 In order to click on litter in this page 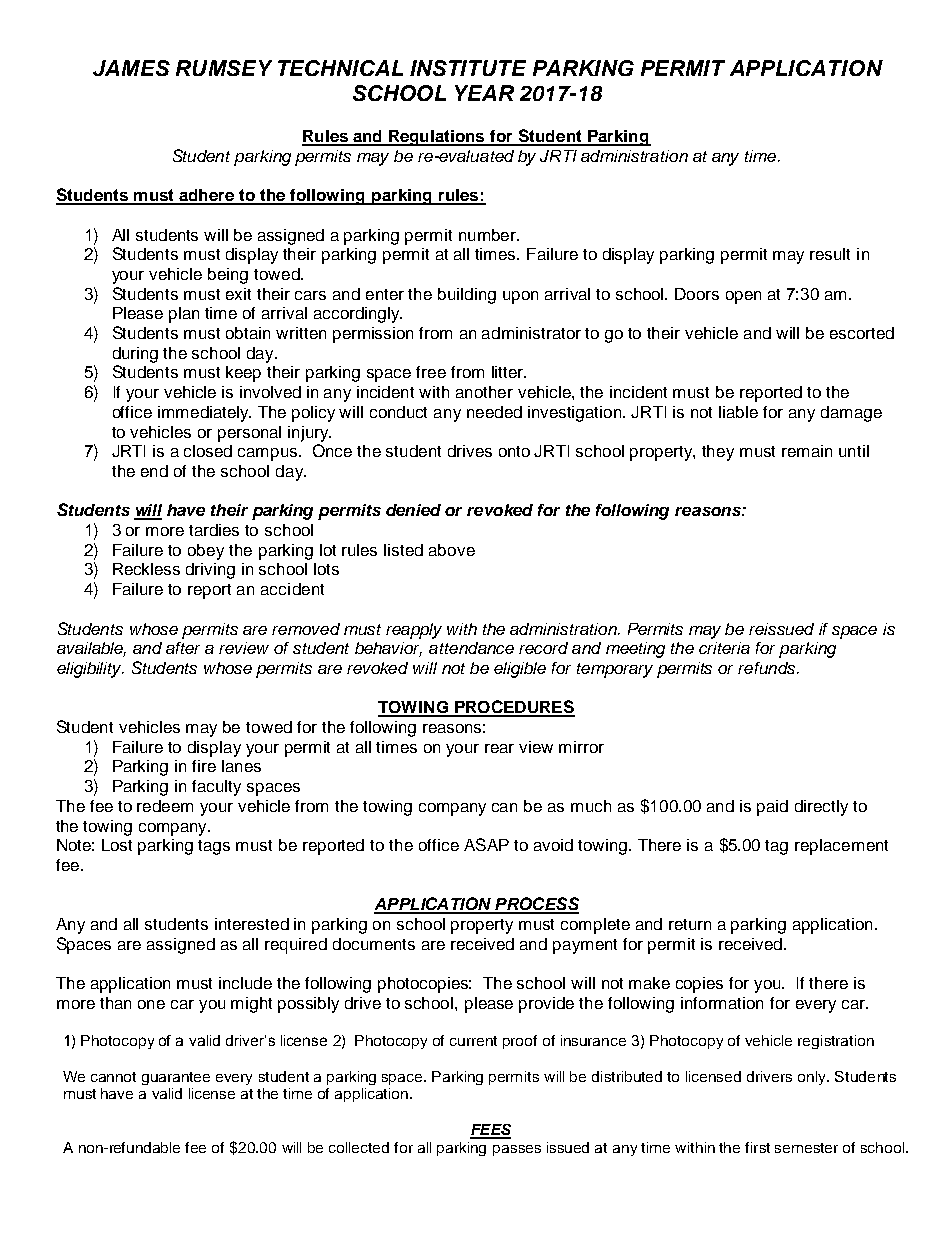, I will do `click(508, 372)`.
